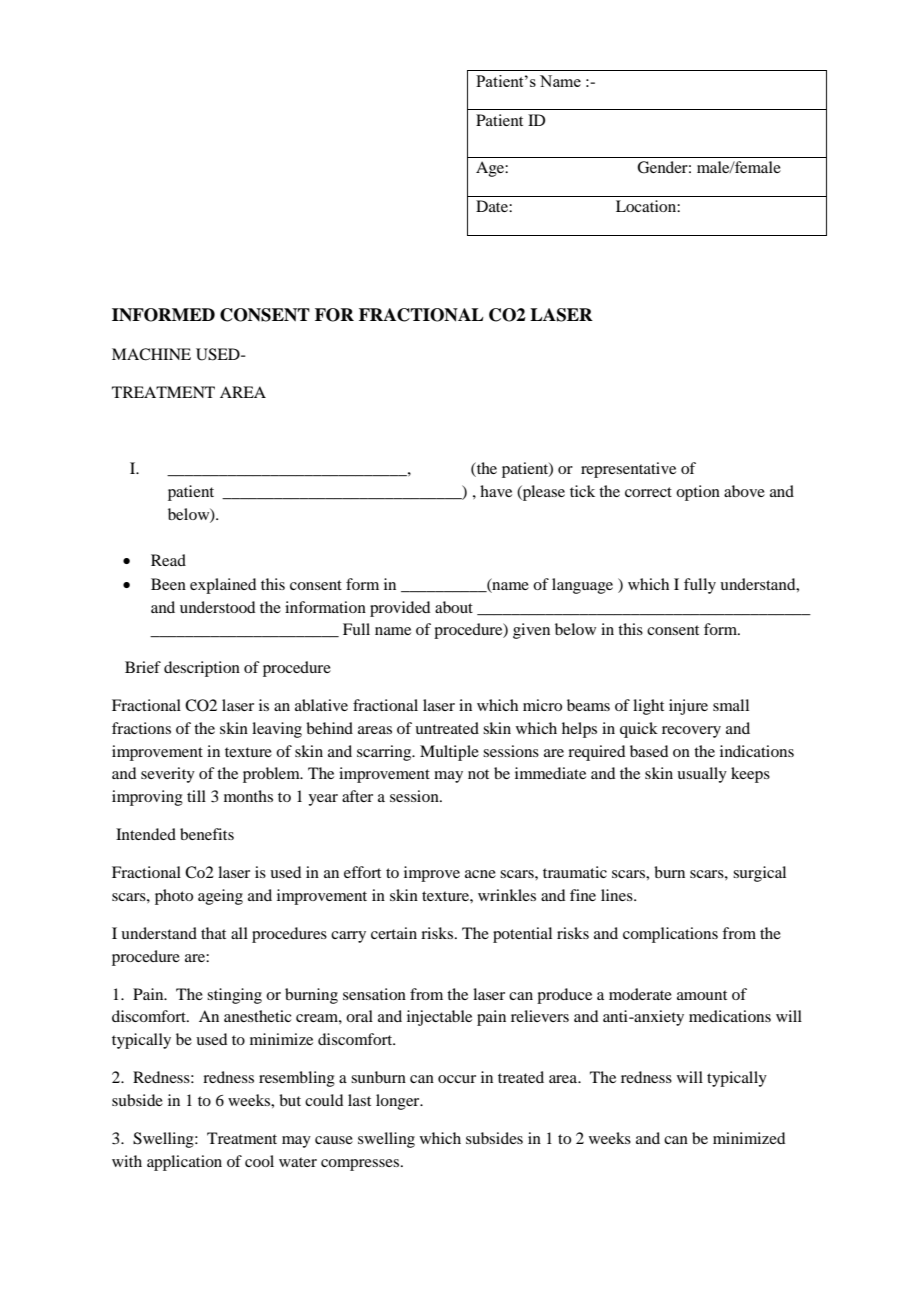  Describe the element at coordinates (151, 354) in the page. I see `MACHINE` at that location.
